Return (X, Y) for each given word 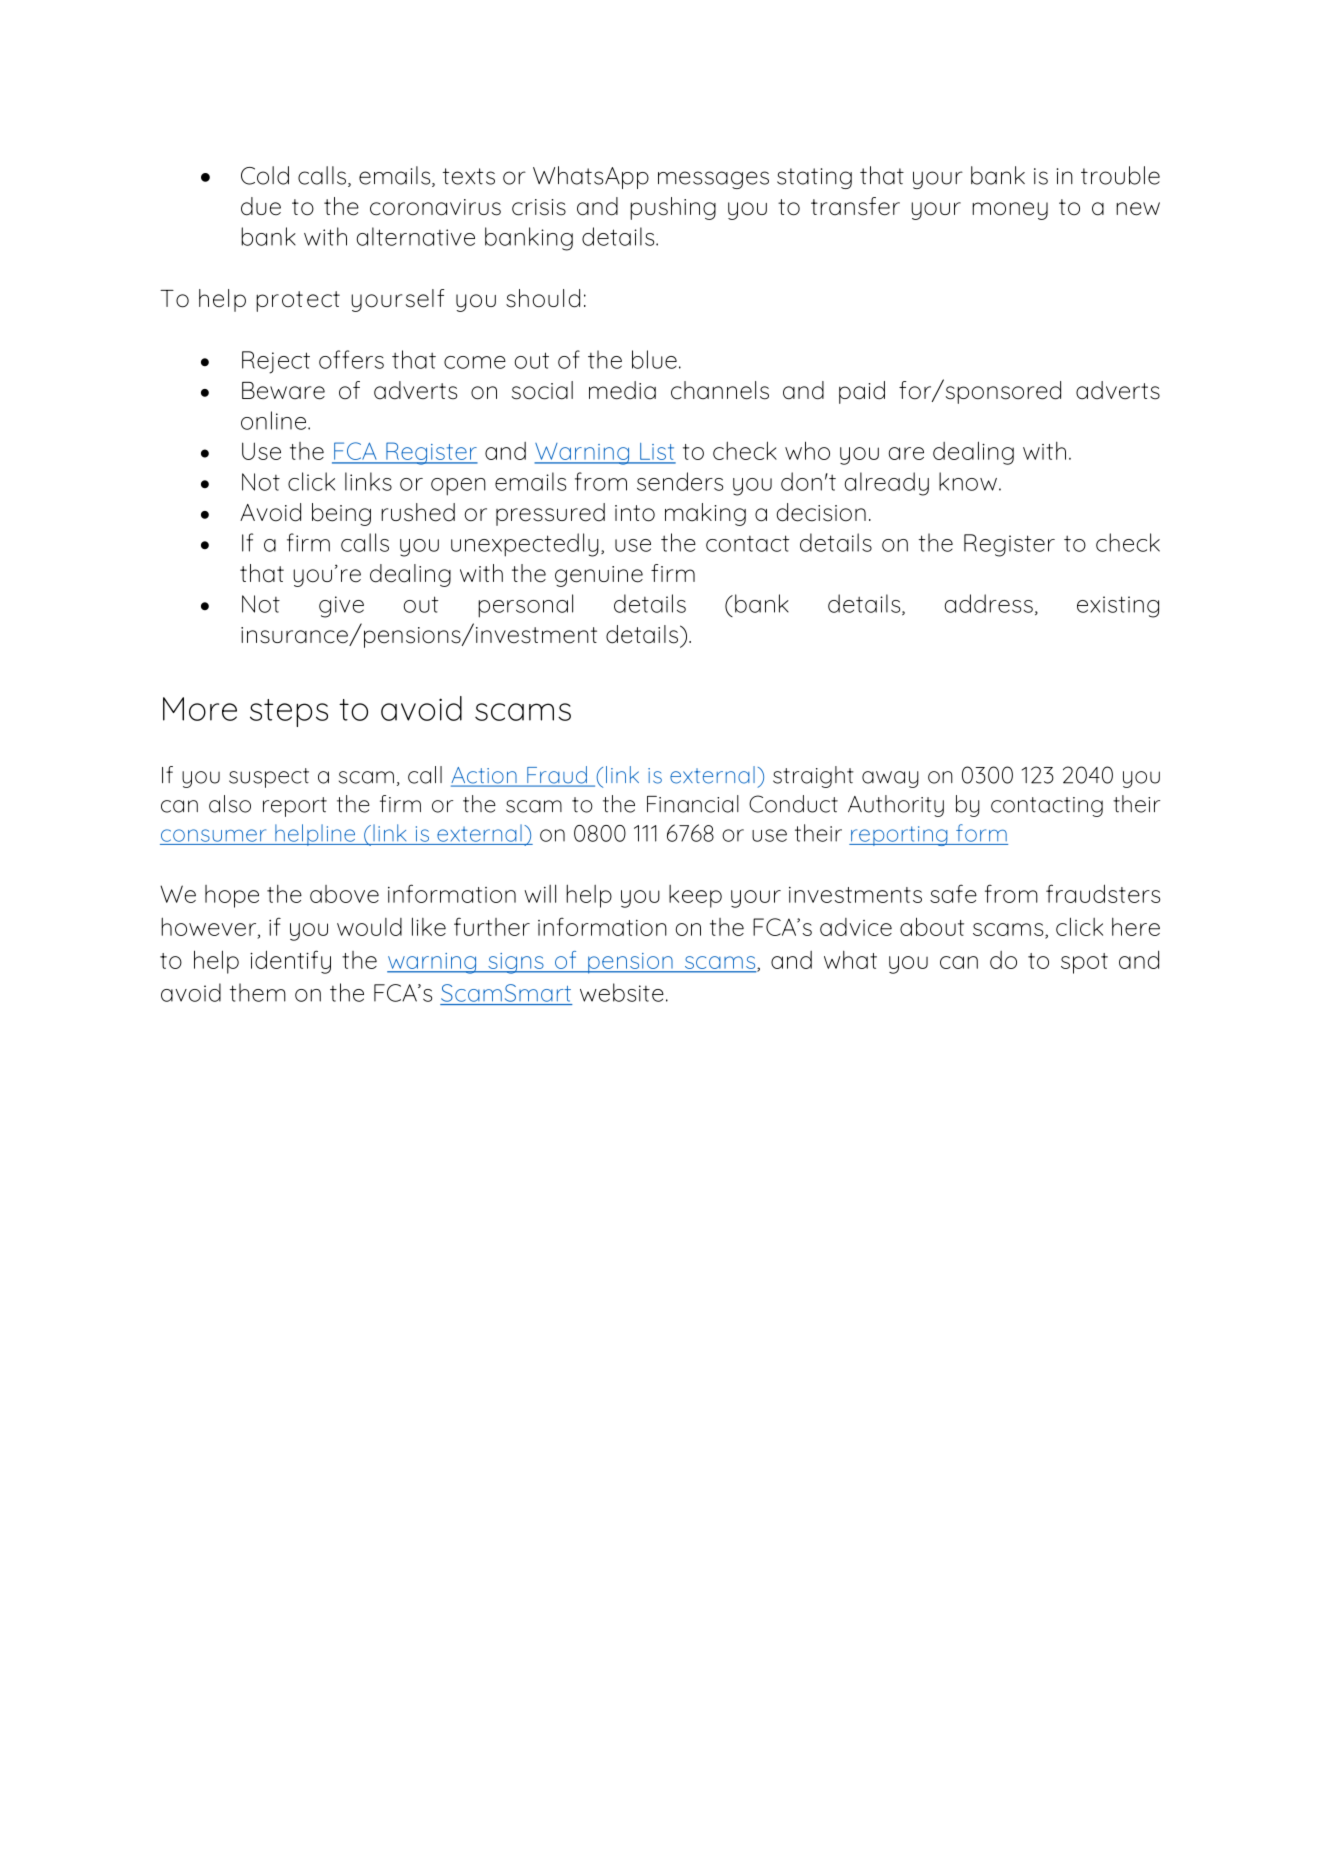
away (890, 779)
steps (289, 713)
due (261, 206)
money (1010, 211)
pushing (673, 208)
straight (813, 777)
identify (290, 962)
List (657, 453)
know (968, 481)
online (275, 420)
